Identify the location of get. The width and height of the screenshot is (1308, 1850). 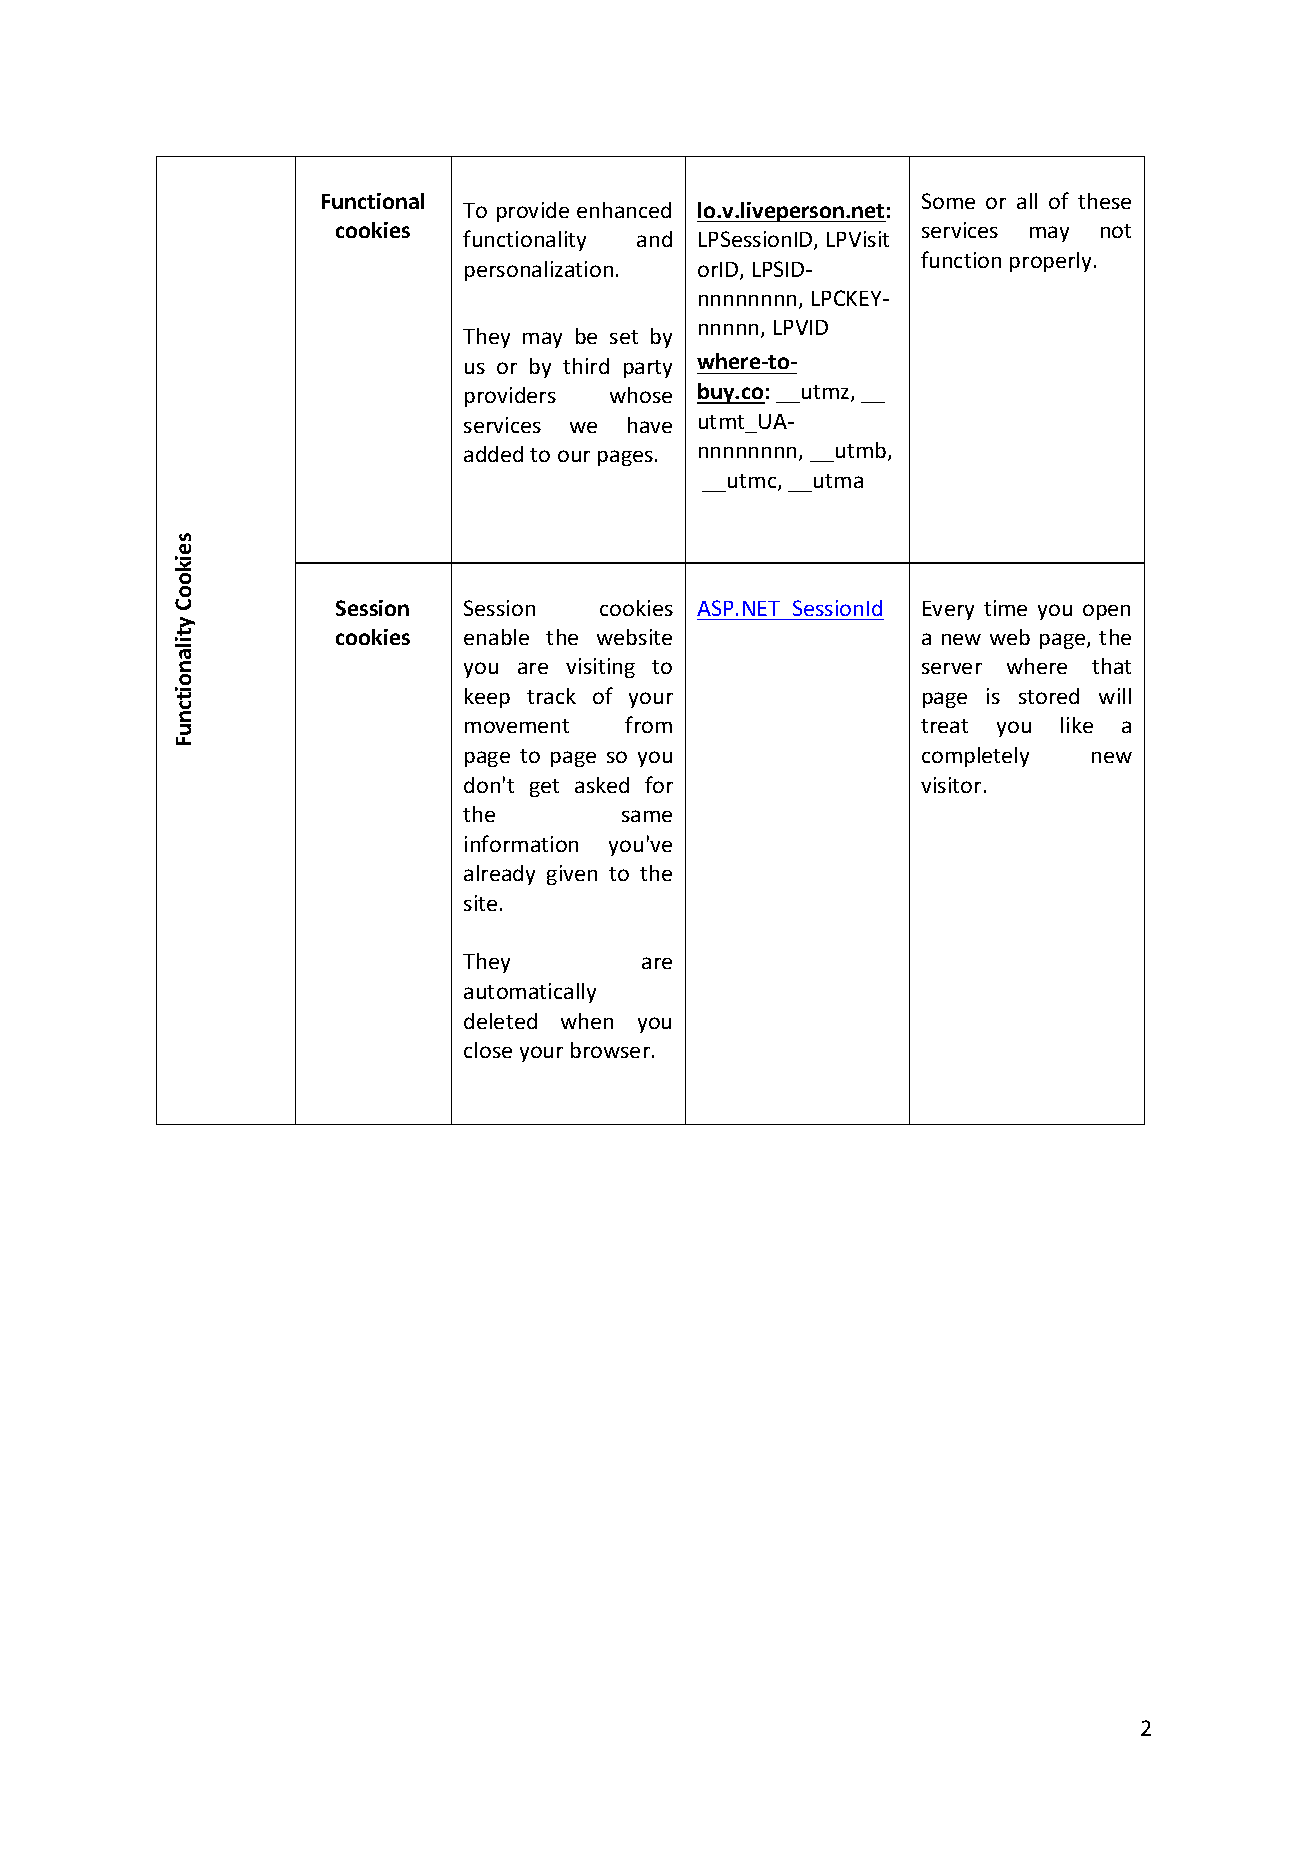
(544, 788).
